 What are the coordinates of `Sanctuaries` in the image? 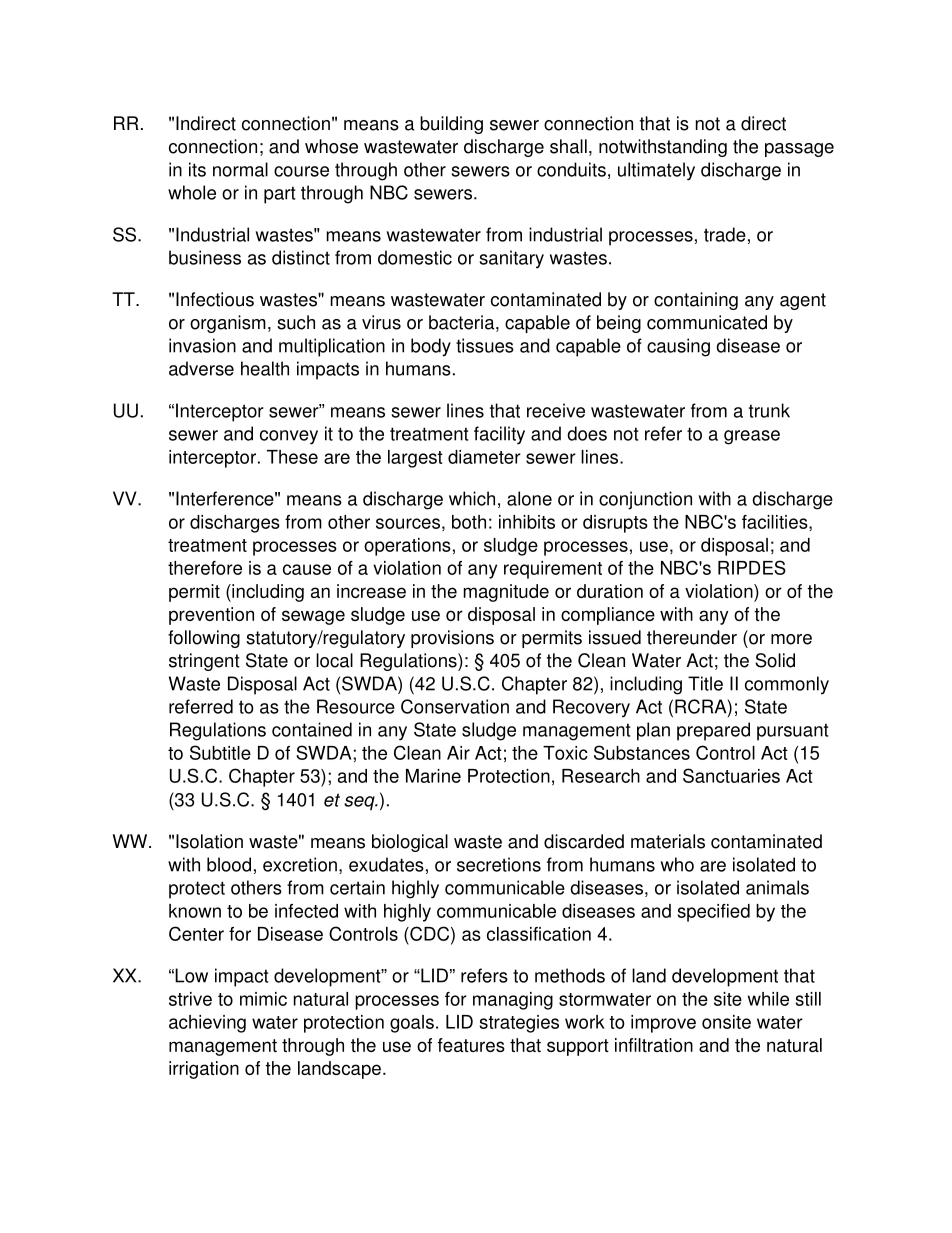 It's located at (731, 775).
